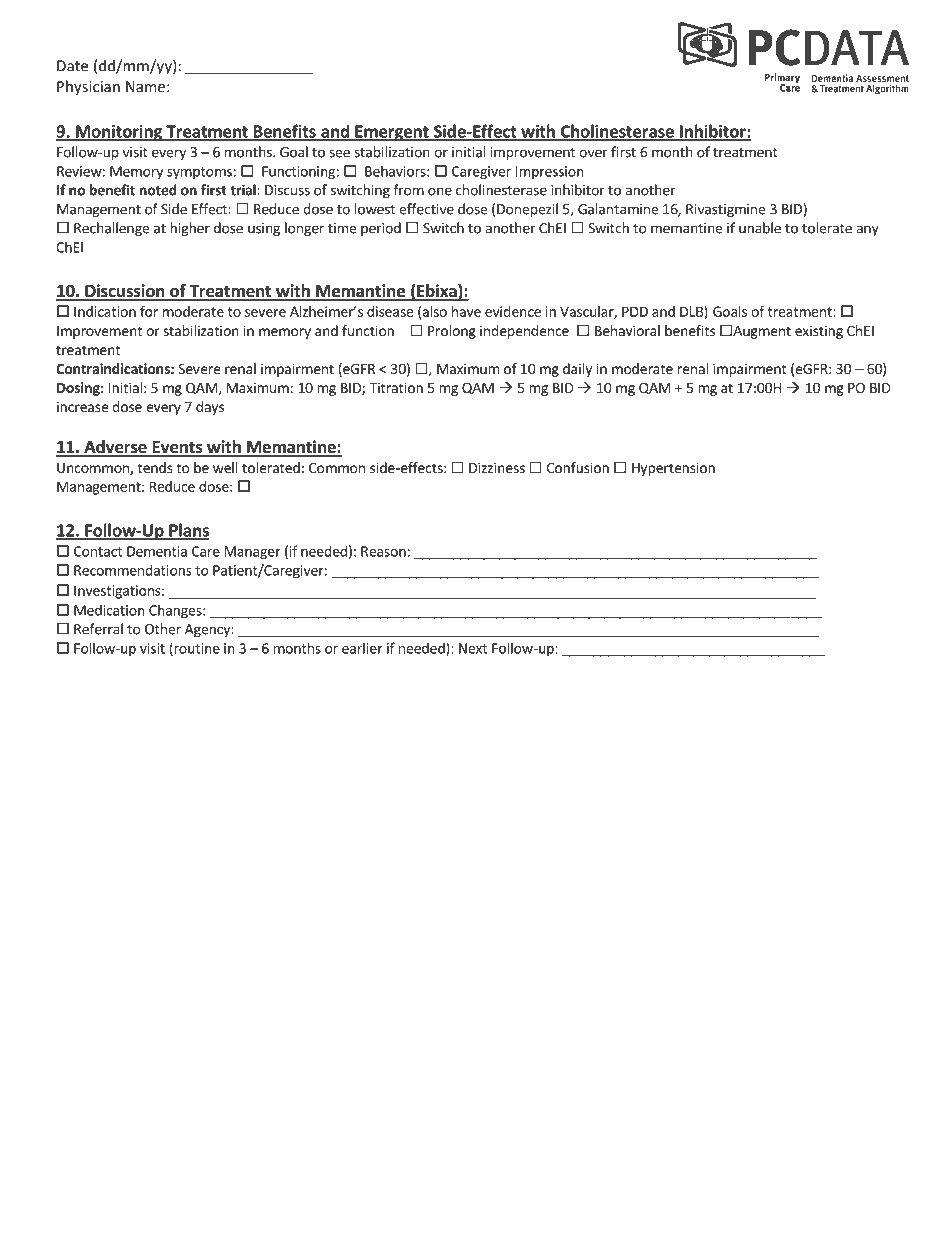 This screenshot has width=952, height=1233. I want to click on over, so click(593, 153).
